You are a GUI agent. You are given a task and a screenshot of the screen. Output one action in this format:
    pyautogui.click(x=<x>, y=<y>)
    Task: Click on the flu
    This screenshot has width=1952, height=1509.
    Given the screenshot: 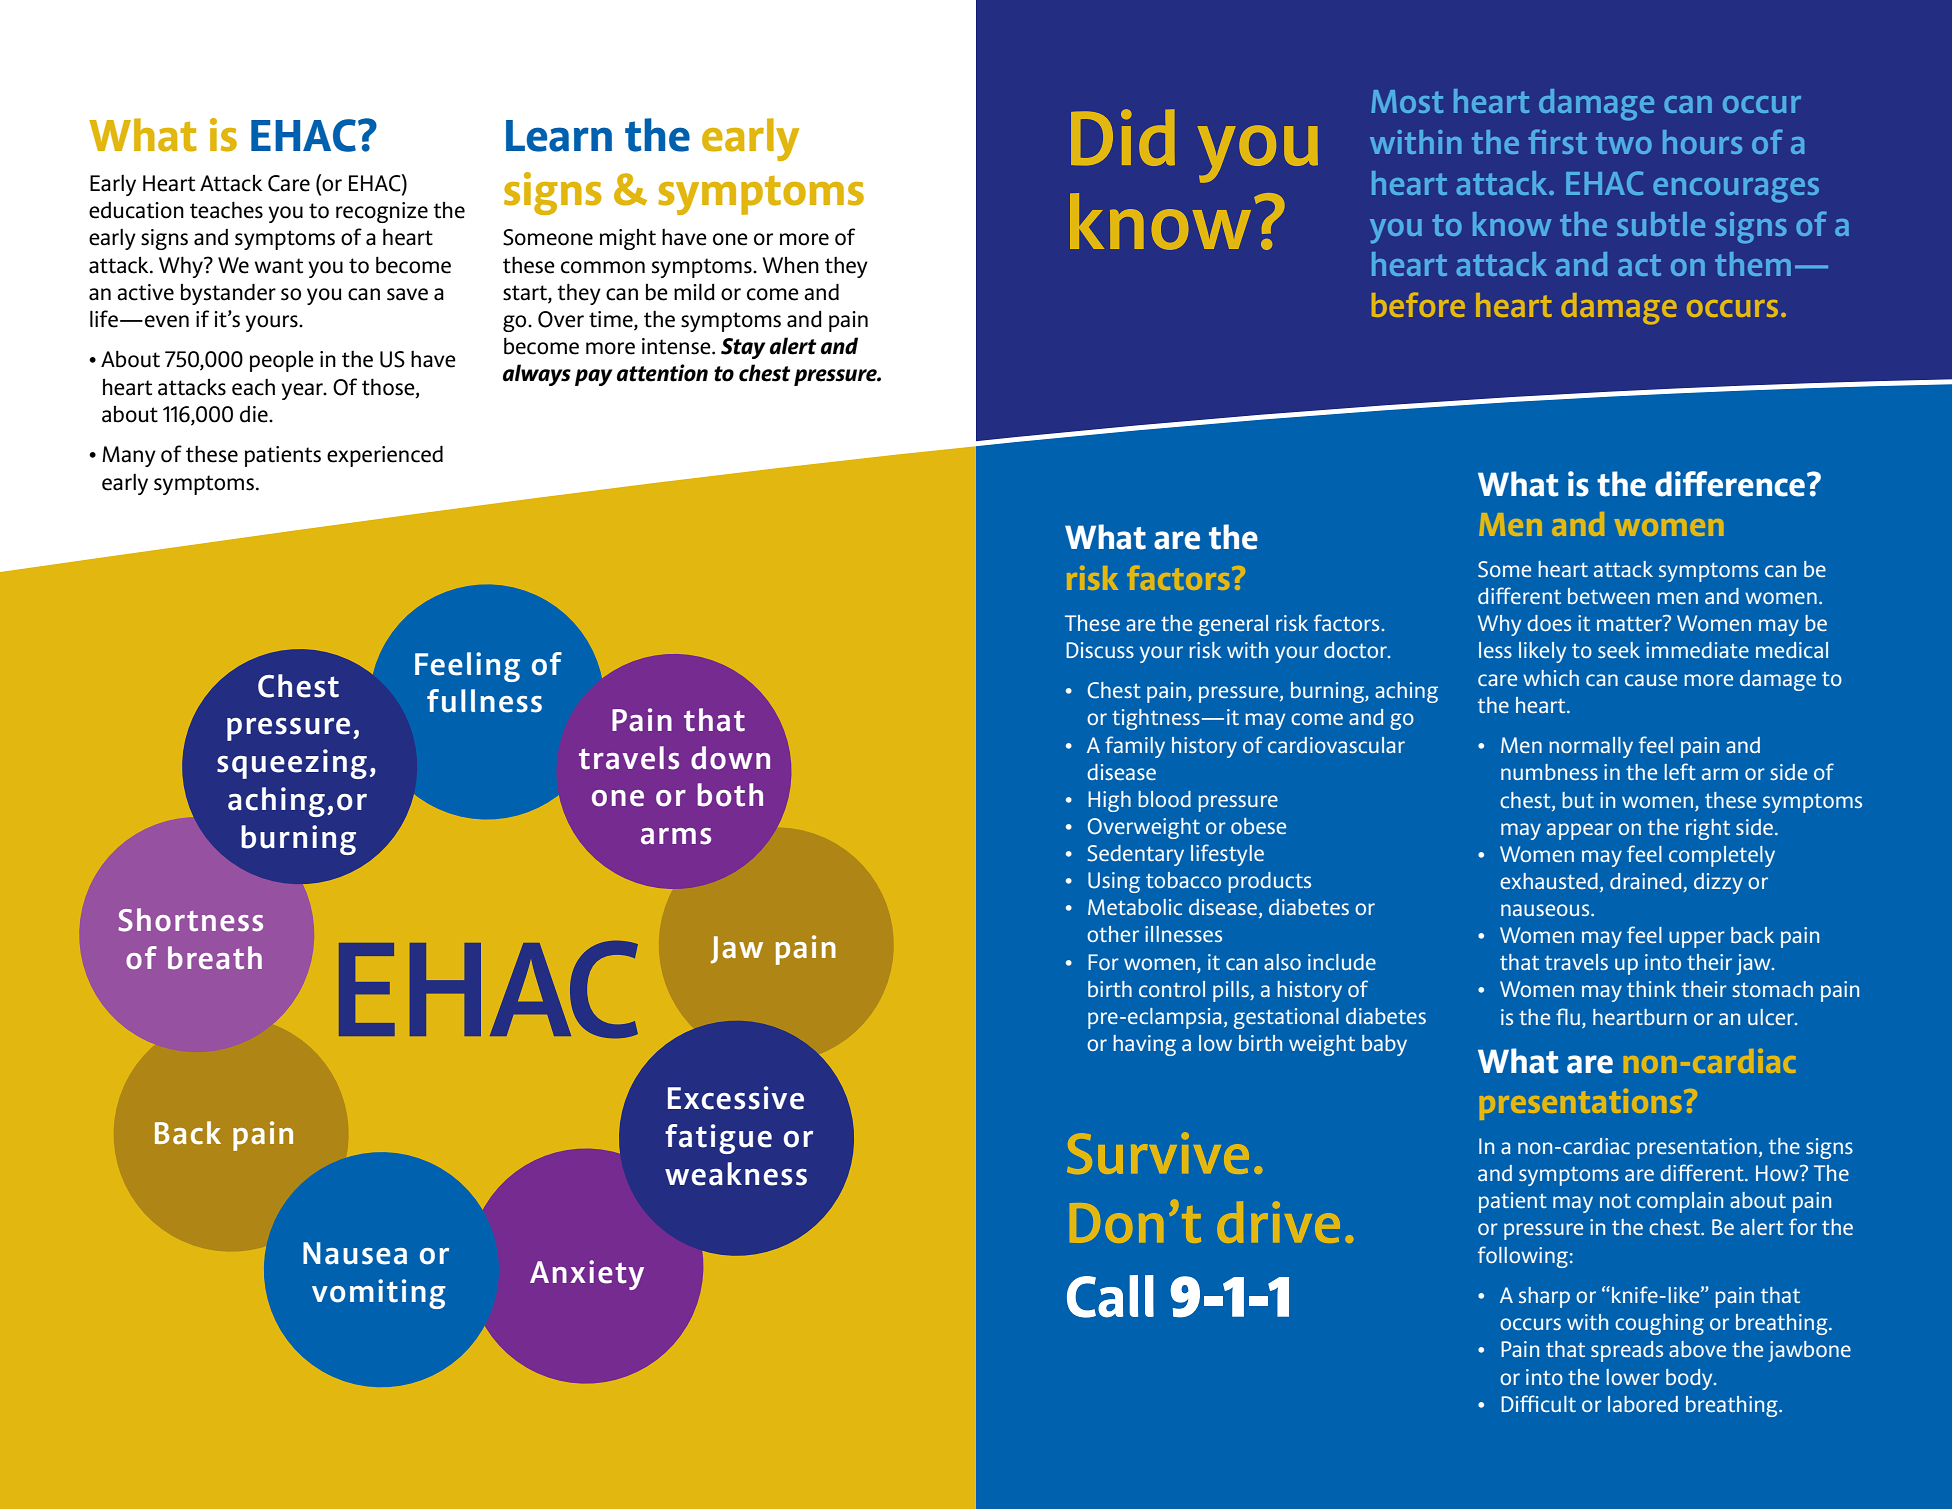 What is the action you would take?
    pyautogui.click(x=1568, y=1016)
